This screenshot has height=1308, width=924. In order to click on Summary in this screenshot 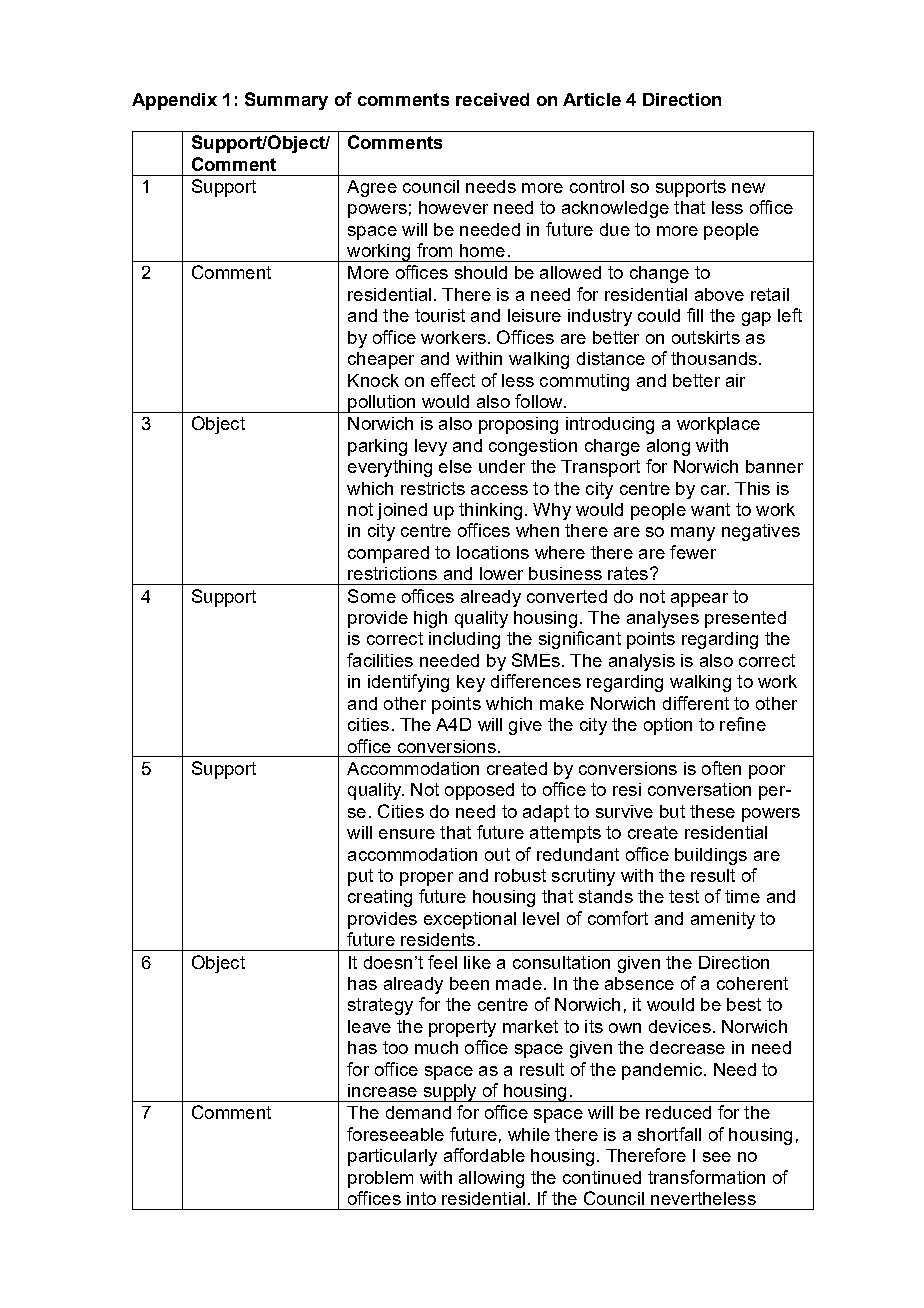, I will do `click(286, 101)`.
